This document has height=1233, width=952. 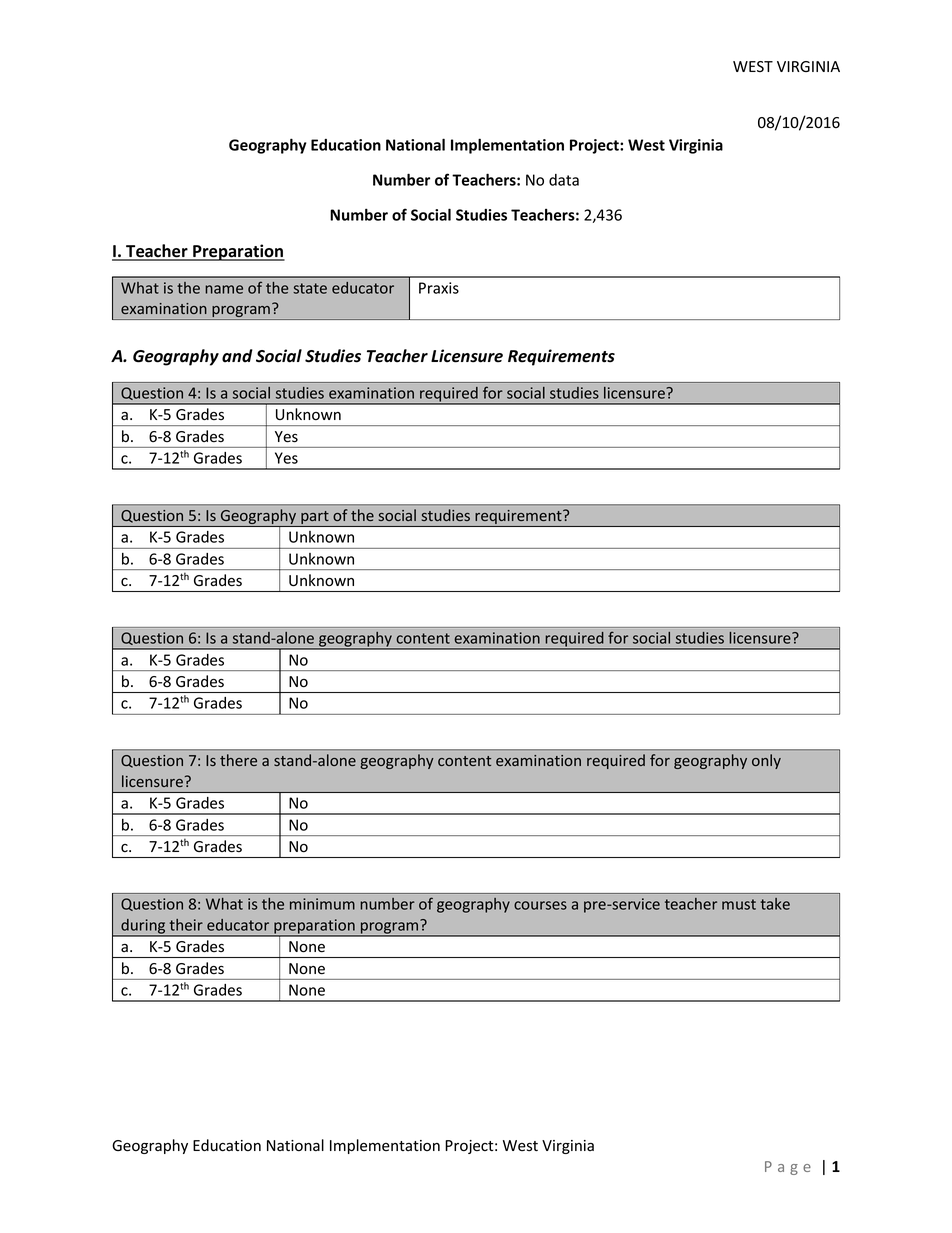 What do you see at coordinates (315, 519) in the document?
I see `part` at bounding box center [315, 519].
